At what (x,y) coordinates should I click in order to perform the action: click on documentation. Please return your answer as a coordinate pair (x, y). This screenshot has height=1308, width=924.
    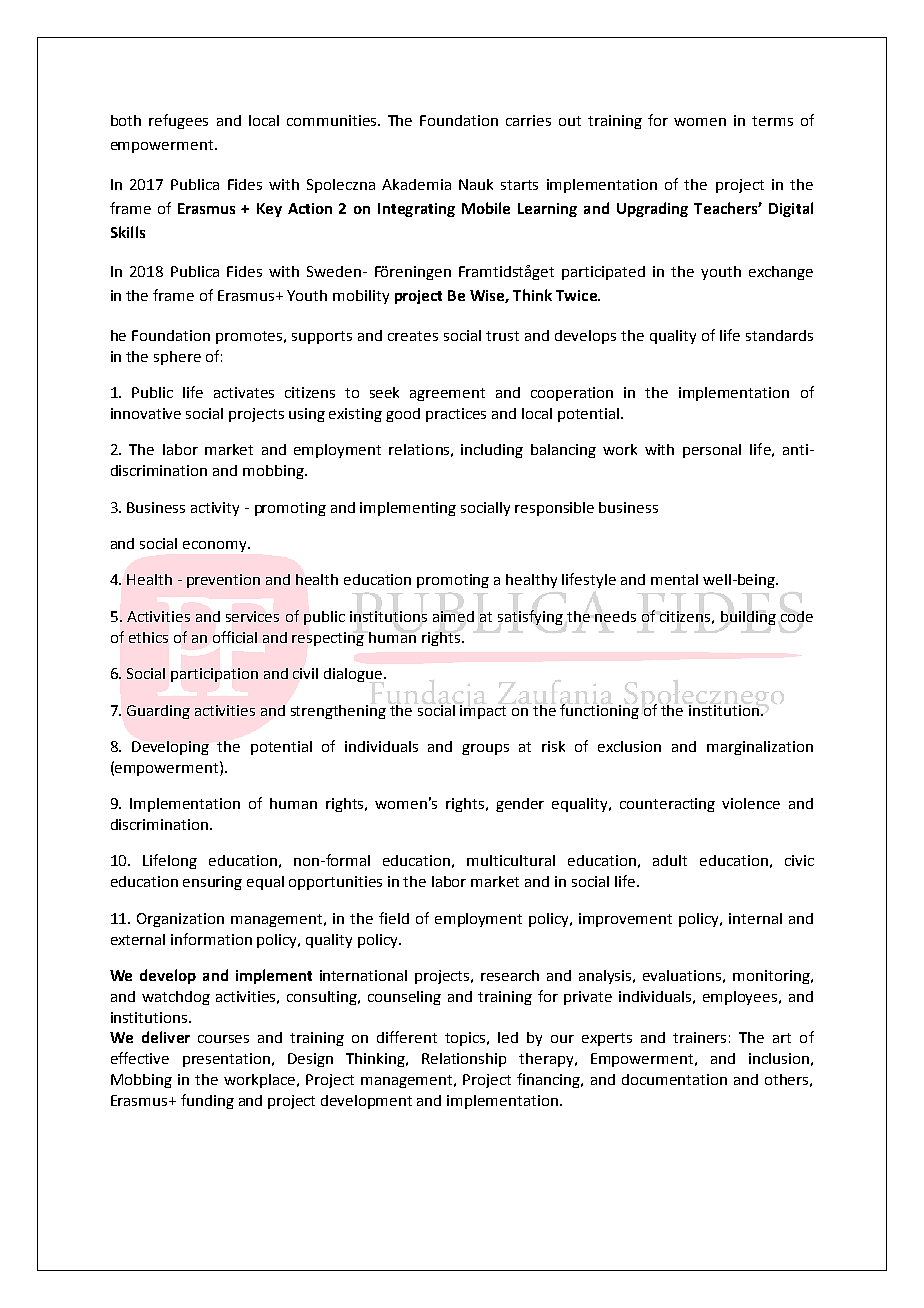
    Looking at the image, I should click on (674, 1079).
